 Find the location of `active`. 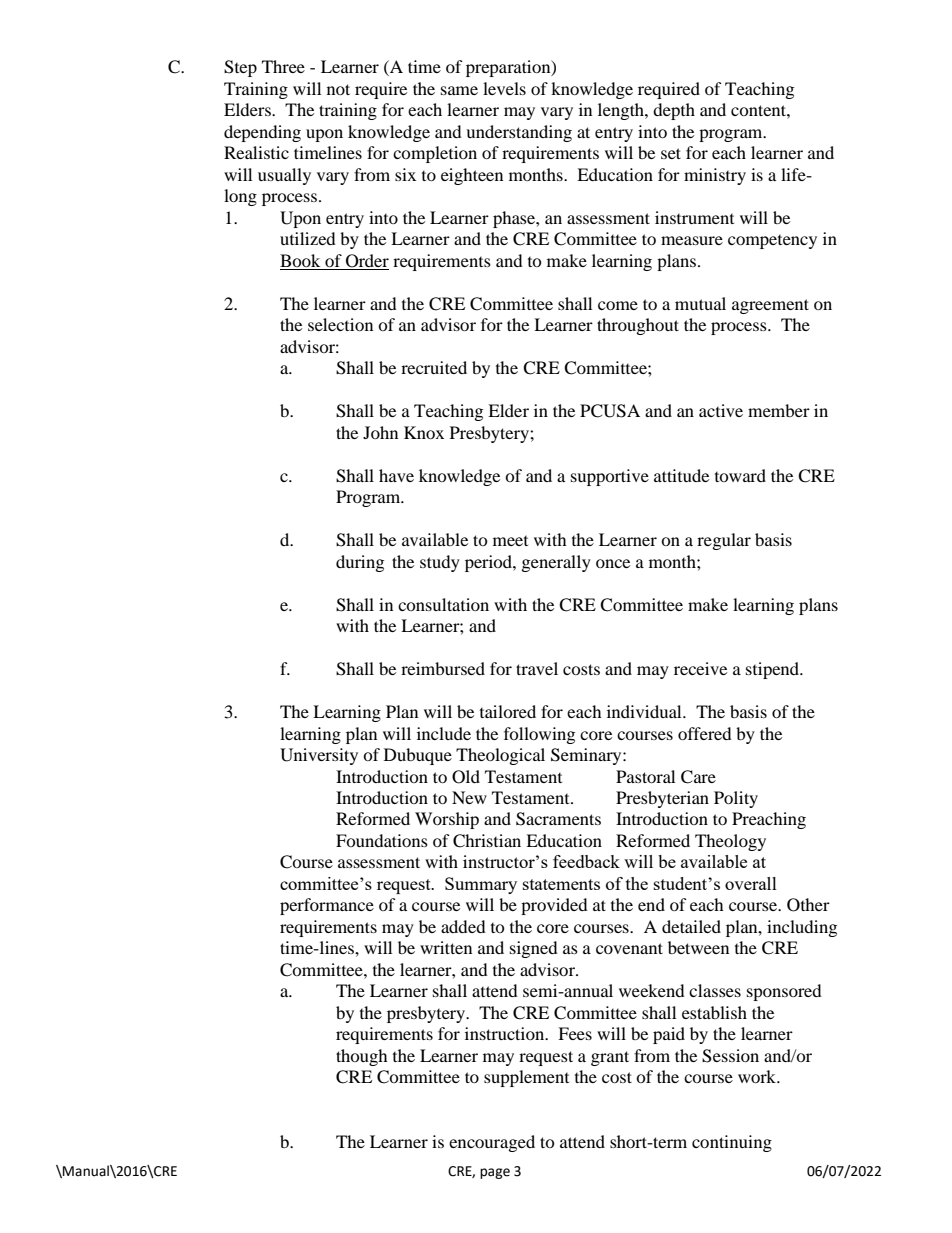

active is located at coordinates (721, 410).
